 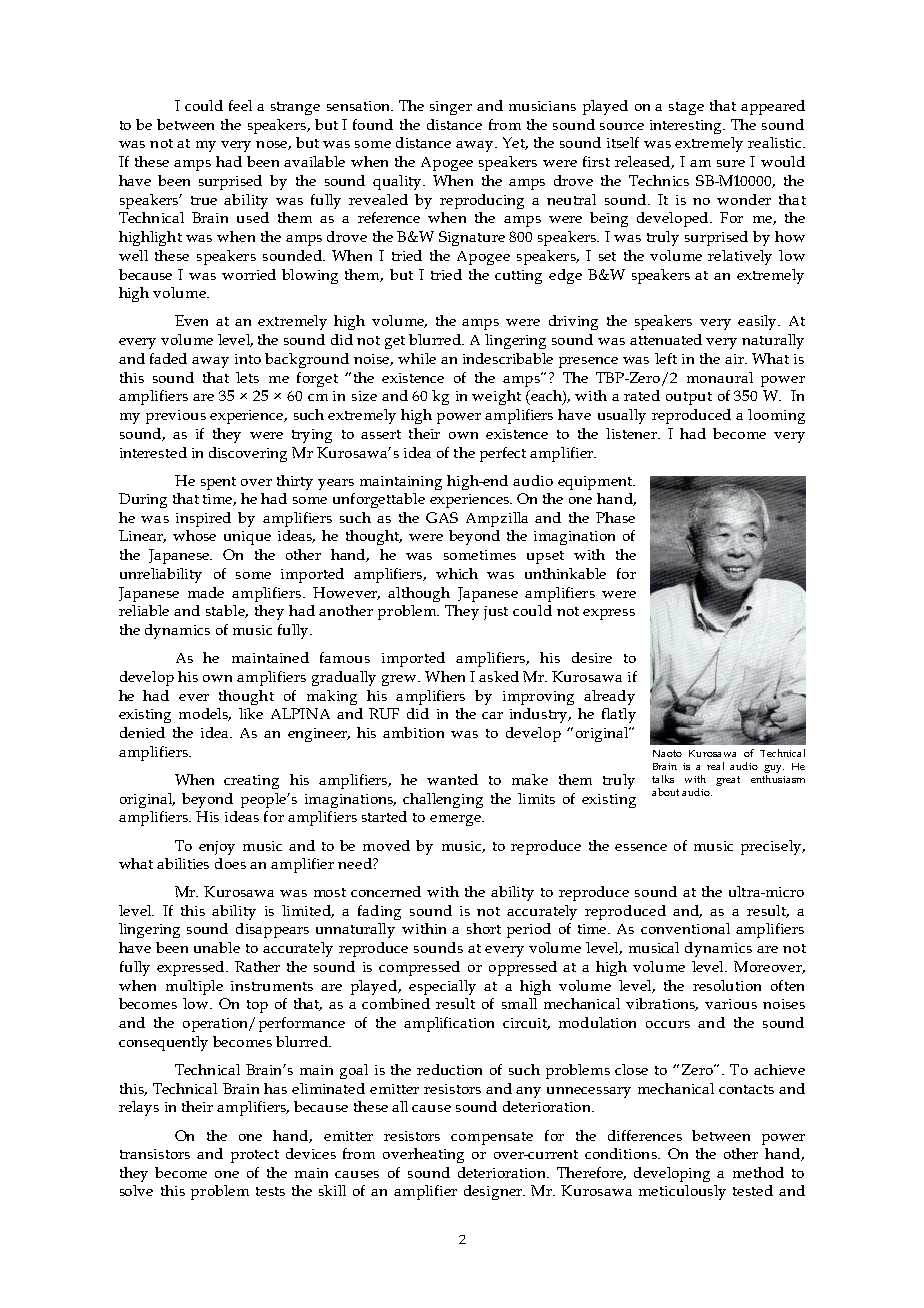 I want to click on short, so click(x=484, y=928).
